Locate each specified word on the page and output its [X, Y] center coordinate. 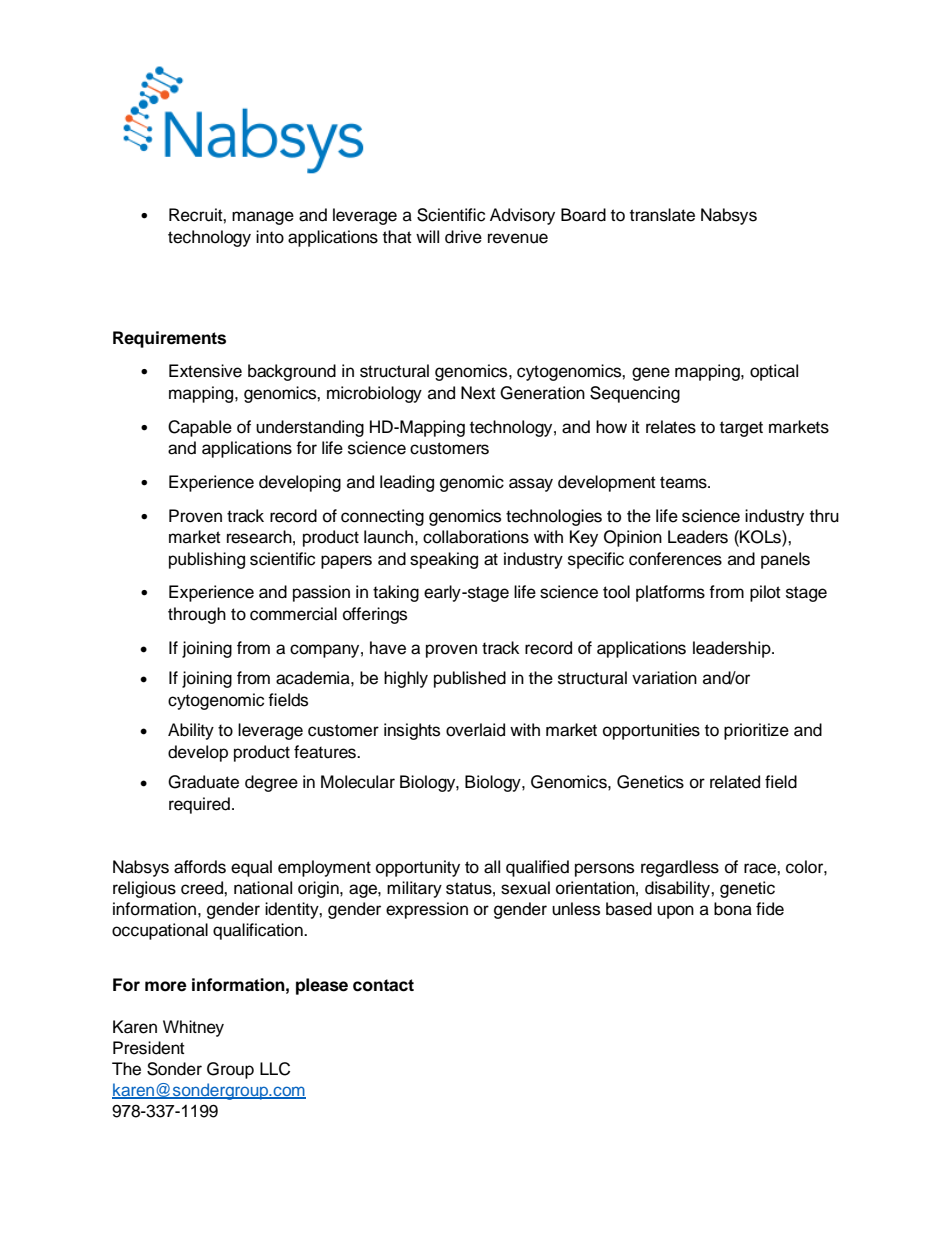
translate [662, 215]
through [197, 615]
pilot [765, 593]
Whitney [193, 1028]
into [270, 237]
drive [463, 237]
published [470, 679]
